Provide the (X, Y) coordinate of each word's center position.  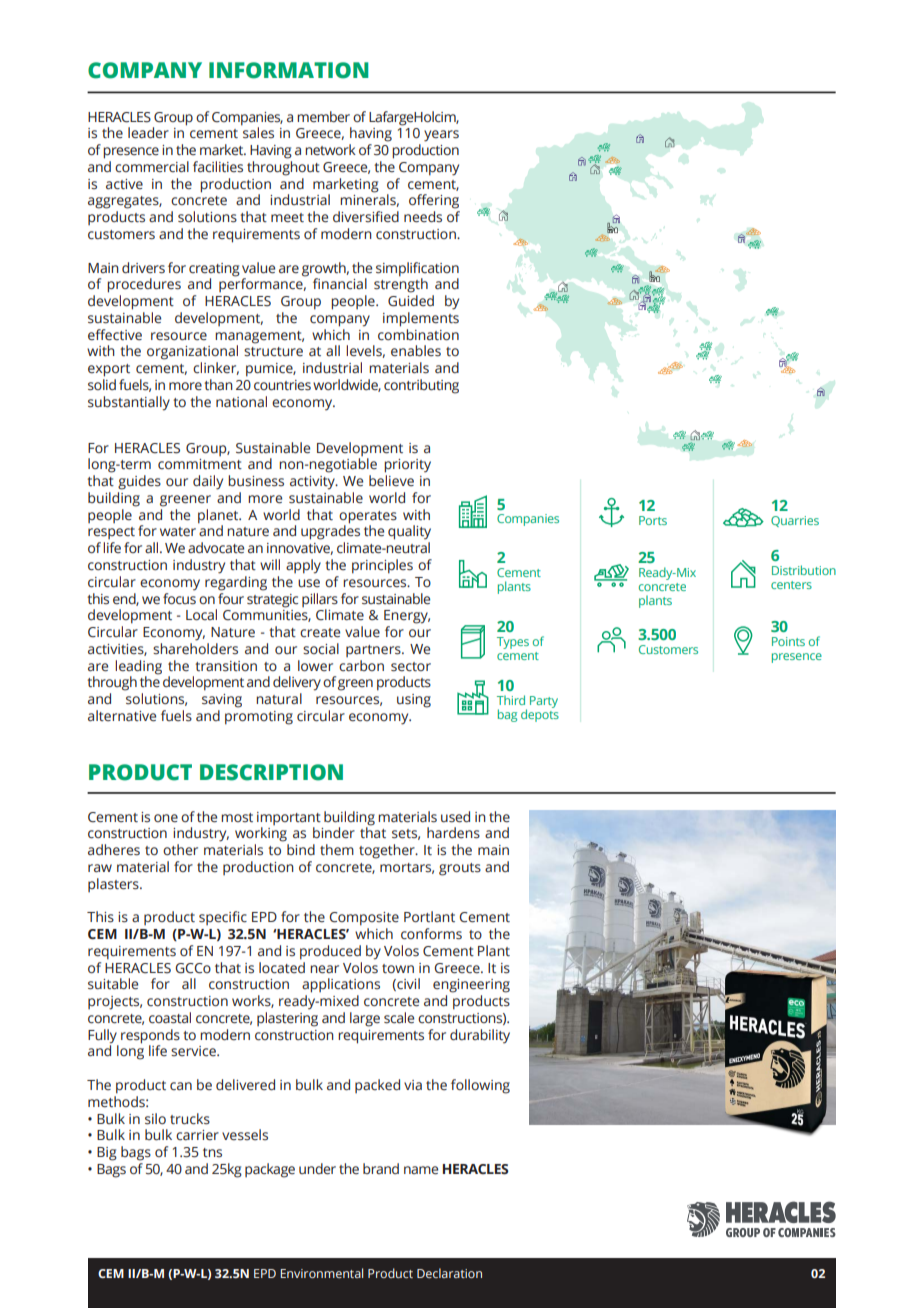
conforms (431, 934)
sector (411, 667)
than (218, 384)
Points (788, 641)
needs (423, 217)
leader (148, 133)
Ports (653, 520)
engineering (471, 986)
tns (212, 1152)
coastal (170, 1018)
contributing (421, 386)
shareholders (195, 649)
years (441, 136)
